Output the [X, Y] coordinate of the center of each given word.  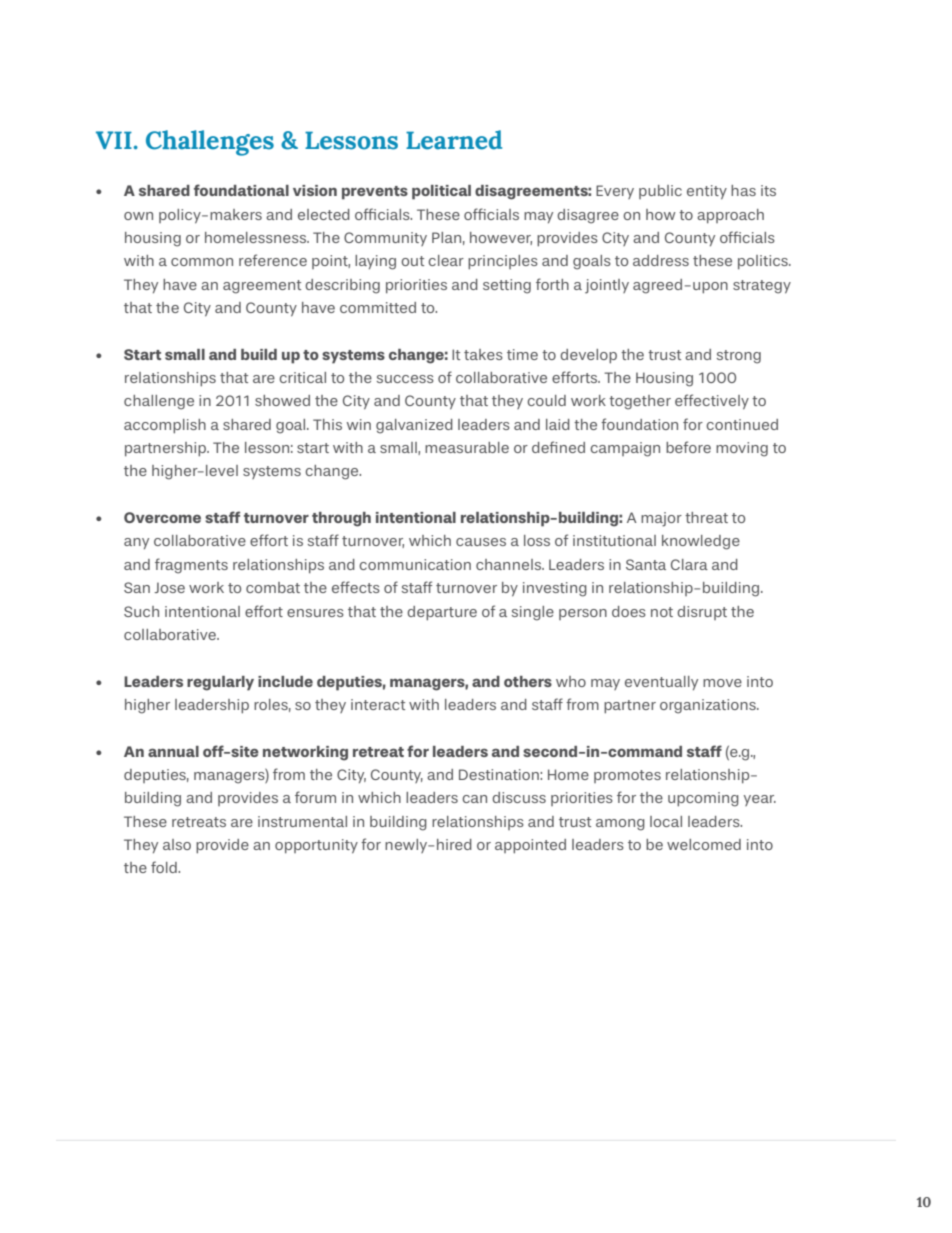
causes [481, 542]
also [177, 844]
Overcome [162, 517]
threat [706, 517]
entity [707, 192]
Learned [454, 140]
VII [114, 140]
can [474, 799]
